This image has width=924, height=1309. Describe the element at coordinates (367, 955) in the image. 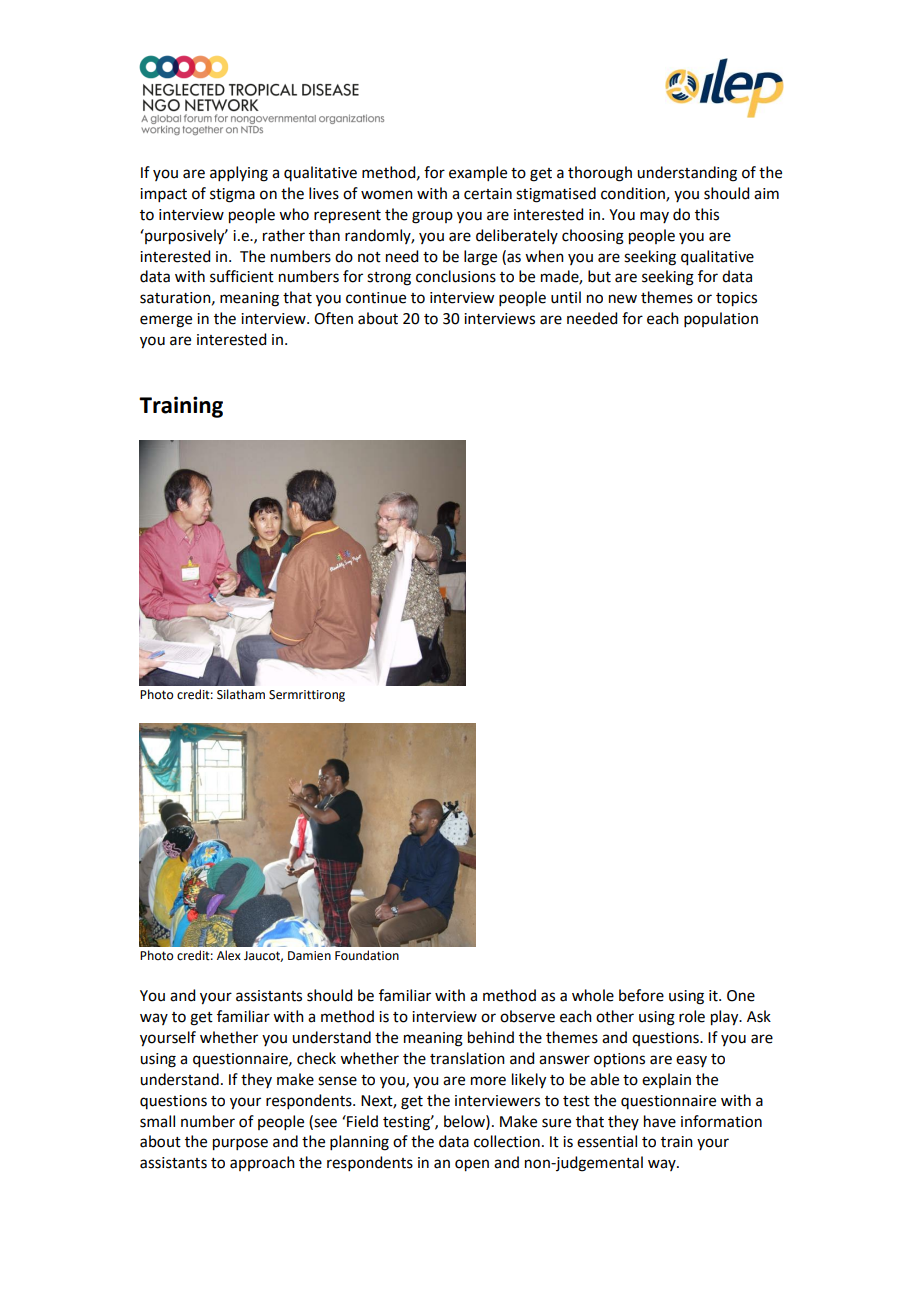

I see `Foundation` at that location.
